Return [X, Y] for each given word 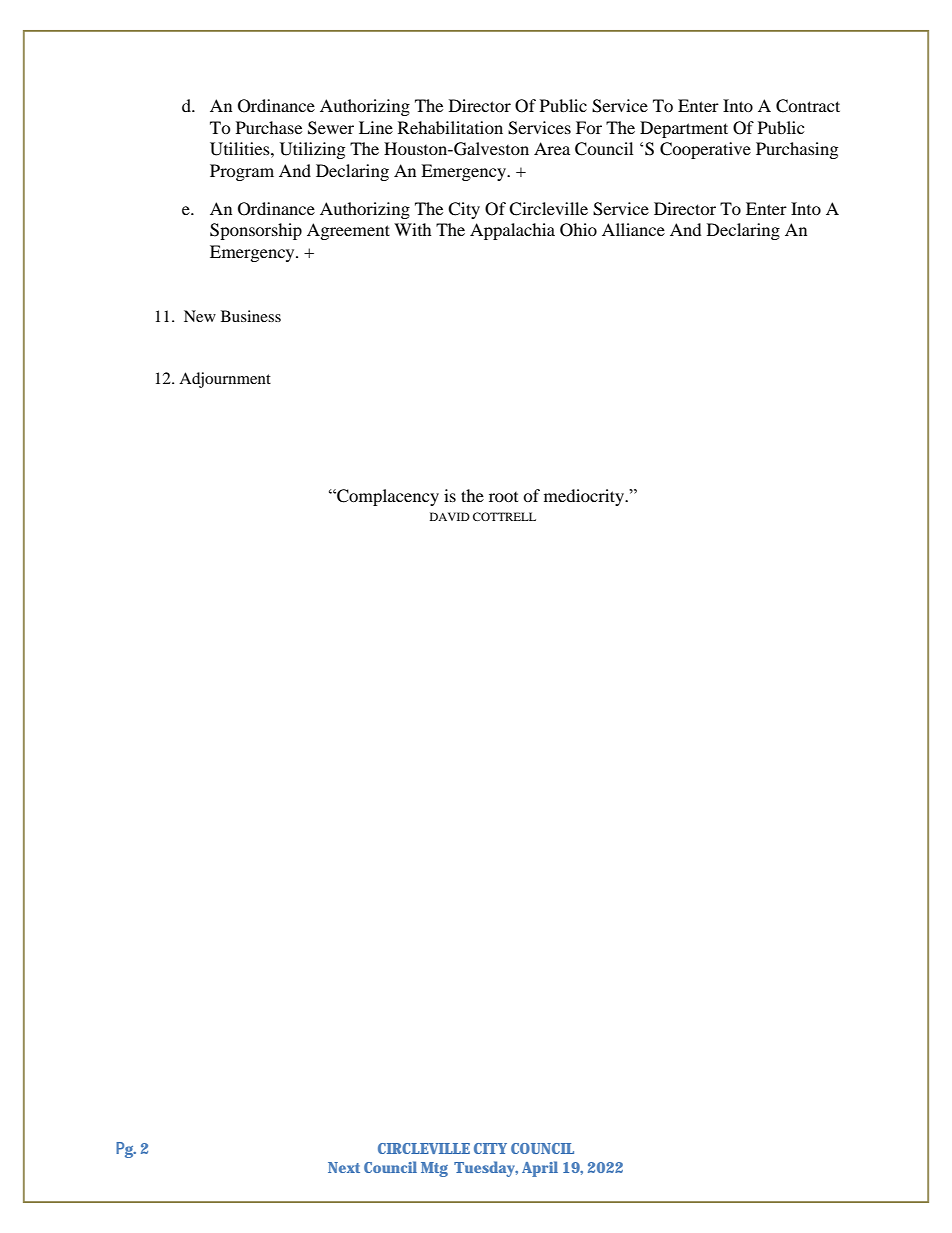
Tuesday [486, 1169]
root [503, 497]
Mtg [434, 1169]
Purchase [269, 127]
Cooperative [705, 150]
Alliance [633, 229]
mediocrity [585, 497]
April [540, 1169]
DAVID [450, 516]
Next [344, 1167]
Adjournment [225, 380]
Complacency [387, 497]
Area [552, 148]
